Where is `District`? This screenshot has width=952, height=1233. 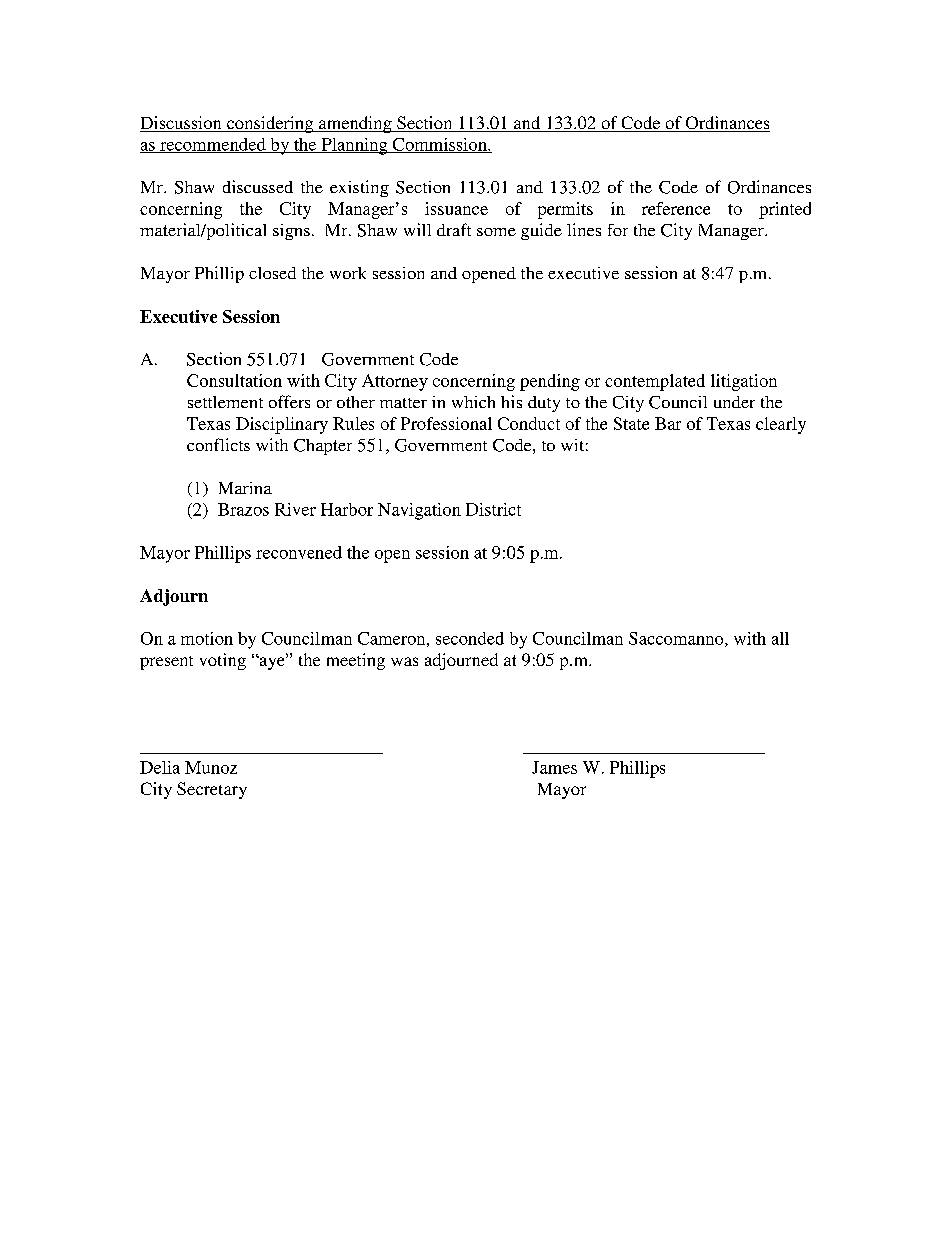 District is located at coordinates (493, 509).
